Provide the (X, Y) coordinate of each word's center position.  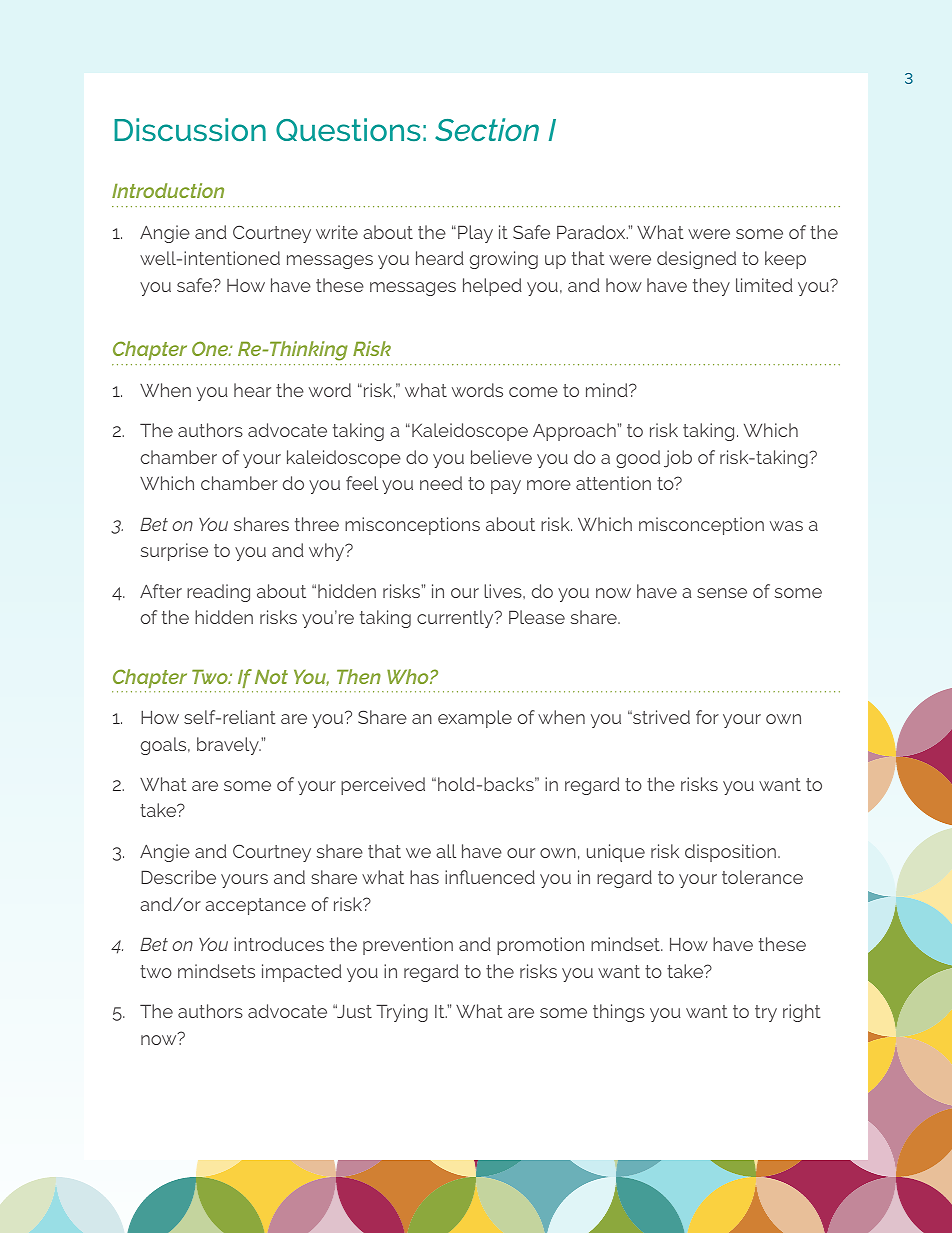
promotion (540, 946)
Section (487, 129)
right (802, 1013)
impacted (302, 973)
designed (696, 260)
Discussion (190, 129)
